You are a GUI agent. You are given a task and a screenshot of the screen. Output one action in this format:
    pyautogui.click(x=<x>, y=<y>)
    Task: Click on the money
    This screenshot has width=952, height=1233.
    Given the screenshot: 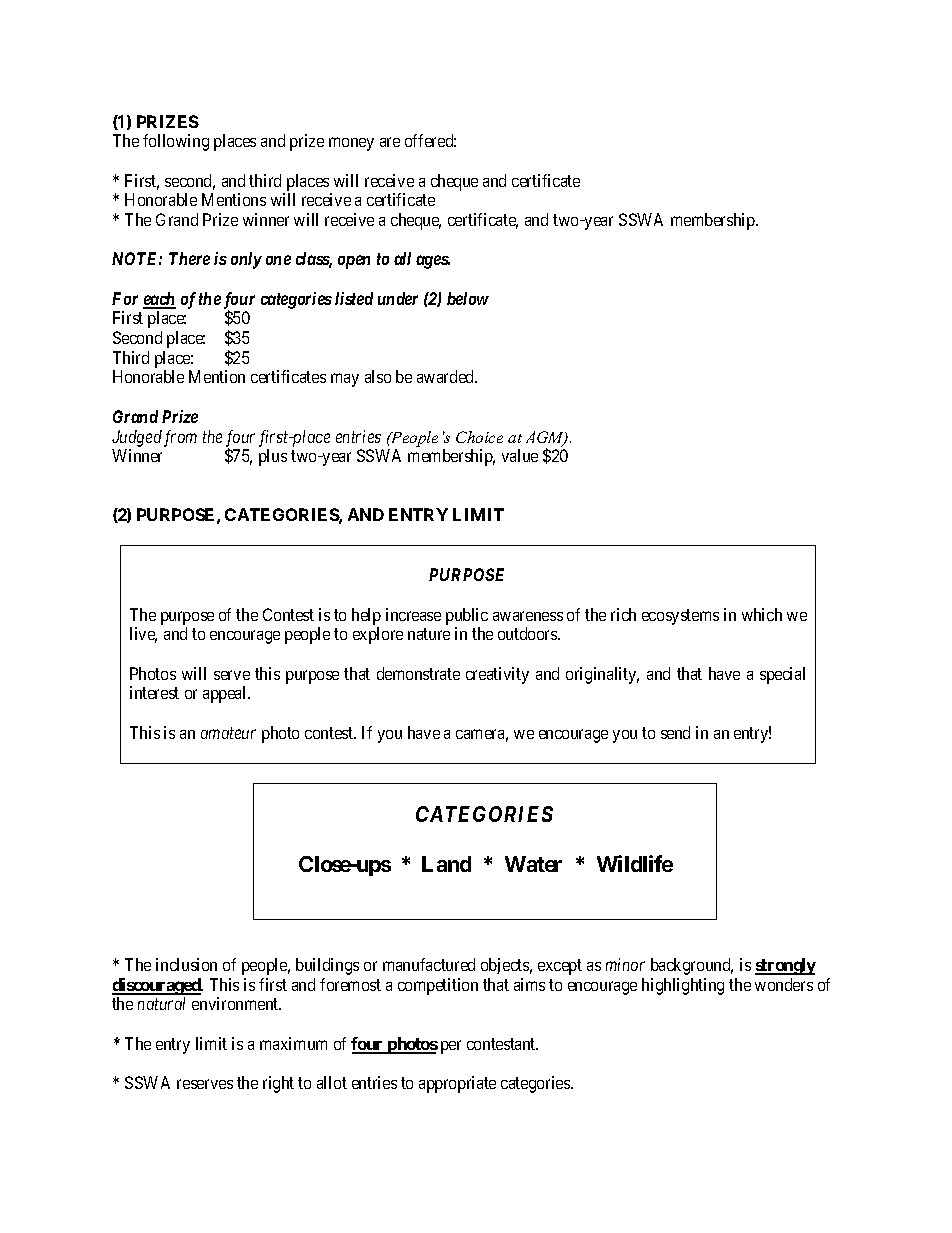 What is the action you would take?
    pyautogui.click(x=351, y=144)
